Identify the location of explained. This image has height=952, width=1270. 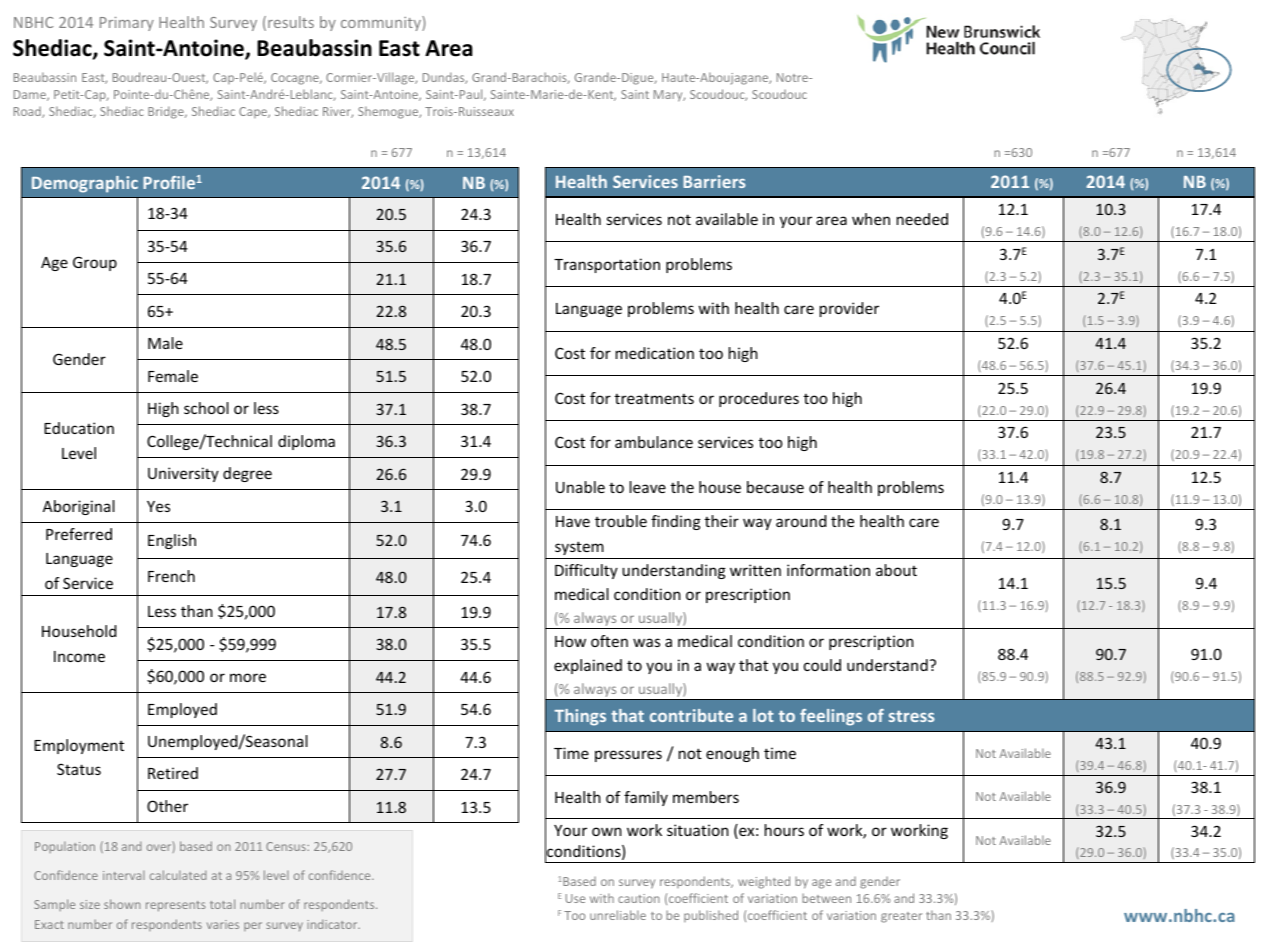
(588, 666).
